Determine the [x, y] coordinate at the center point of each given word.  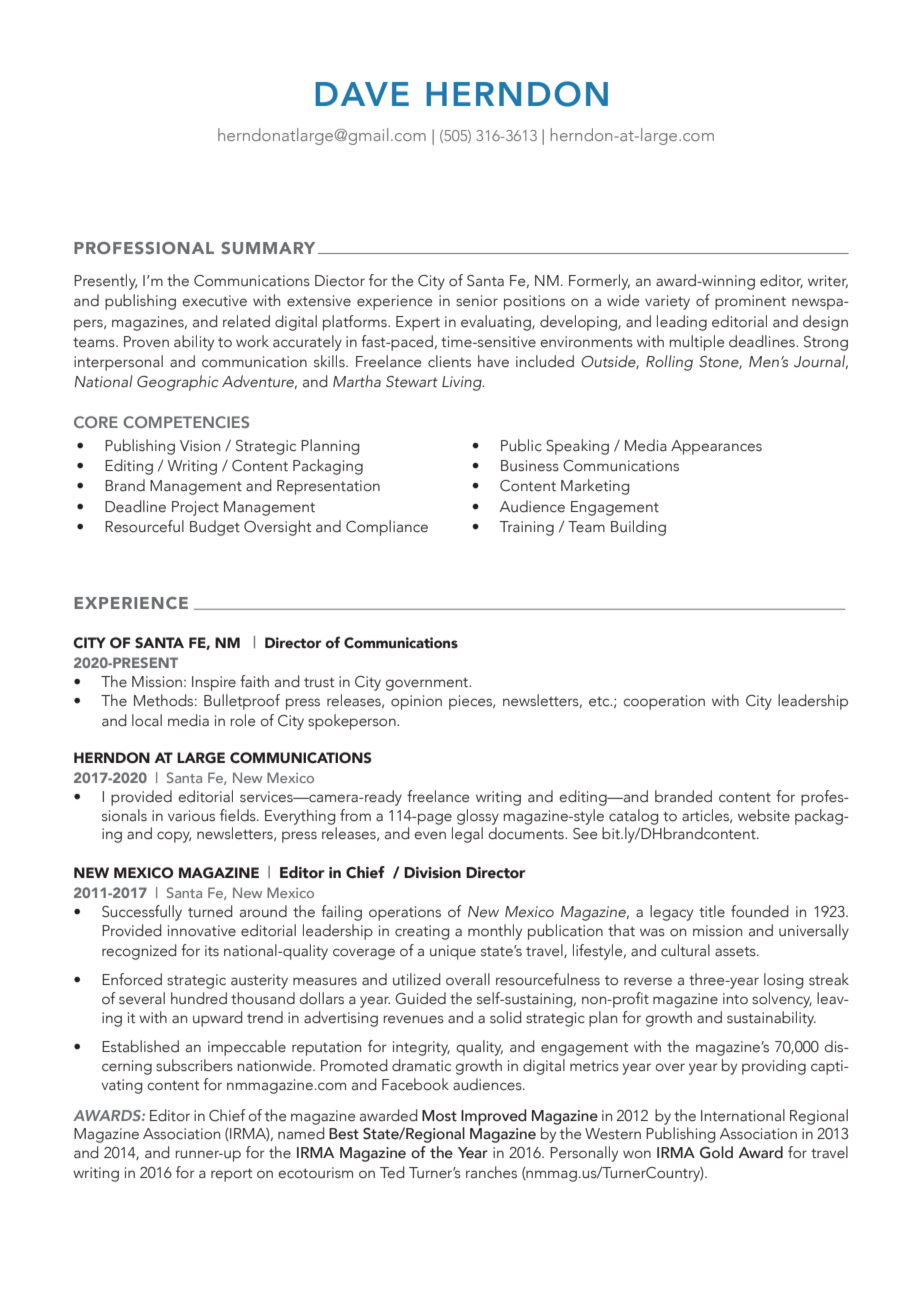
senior [477, 301]
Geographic [177, 383]
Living [463, 383]
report [231, 1175]
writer [828, 281]
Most [439, 1116]
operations [405, 913]
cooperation [664, 702]
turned [210, 911]
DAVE [362, 94]
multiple [696, 343]
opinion [416, 702]
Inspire [214, 683]
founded [760, 911]
